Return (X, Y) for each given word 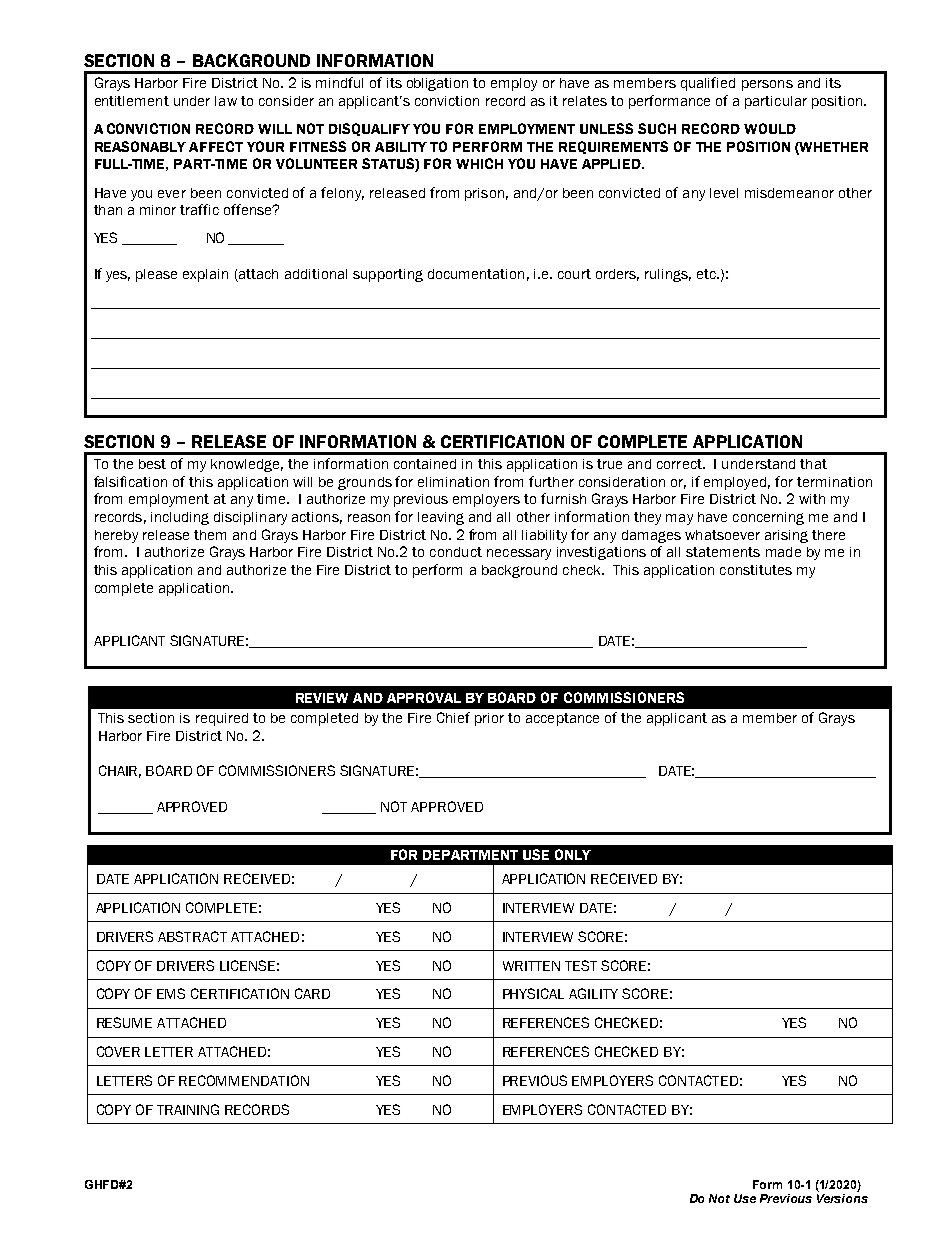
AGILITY (593, 993)
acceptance (562, 719)
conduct (456, 552)
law (226, 101)
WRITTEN (531, 966)
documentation (476, 274)
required (222, 719)
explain (205, 275)
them (210, 535)
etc (707, 274)
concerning (768, 518)
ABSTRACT (192, 936)
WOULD (770, 128)
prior (489, 719)
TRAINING (188, 1109)
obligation (437, 84)
